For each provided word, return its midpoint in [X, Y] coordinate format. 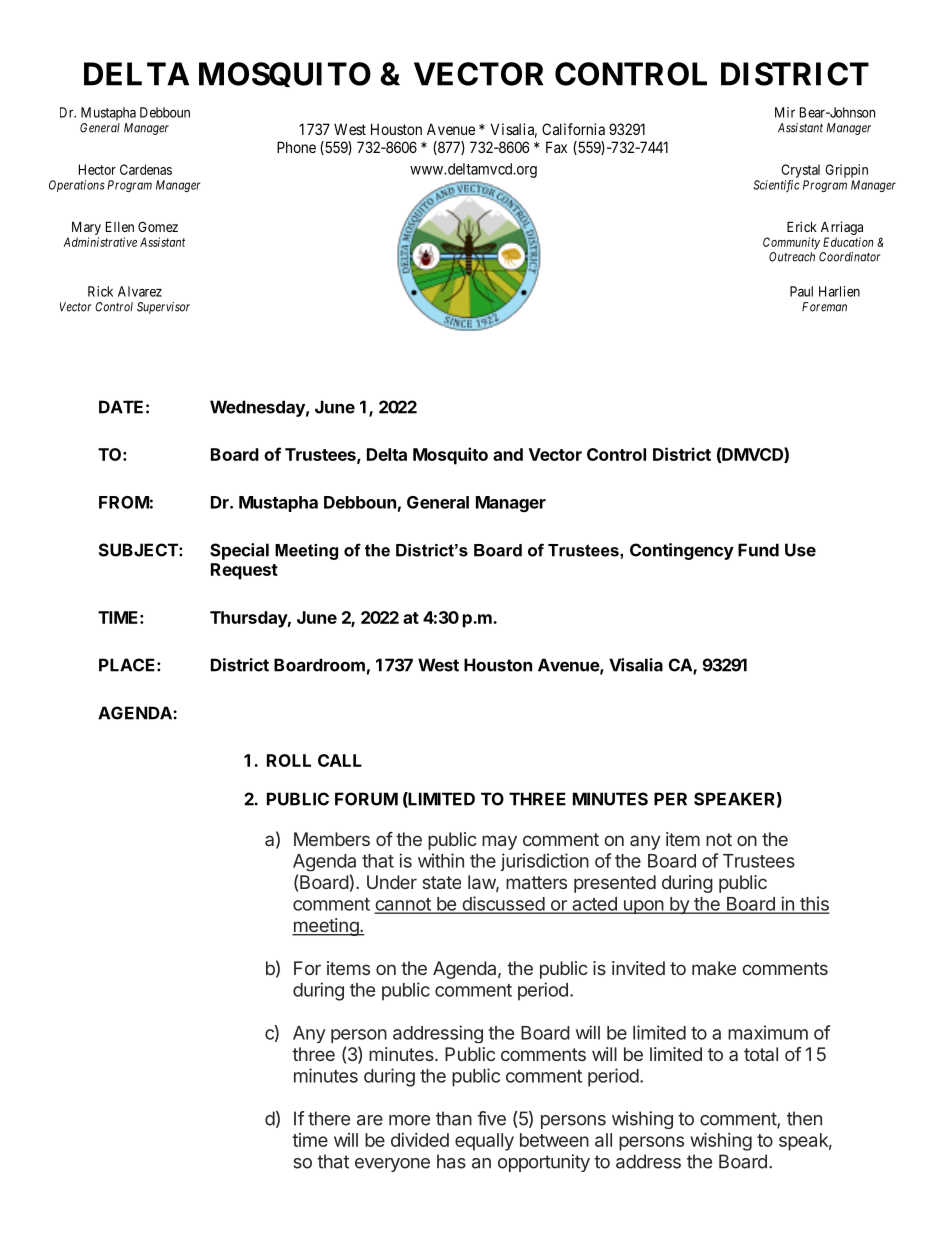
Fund [758, 550]
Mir [785, 112]
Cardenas [146, 169]
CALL [340, 760]
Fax [556, 147]
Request [244, 571]
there [329, 1118]
